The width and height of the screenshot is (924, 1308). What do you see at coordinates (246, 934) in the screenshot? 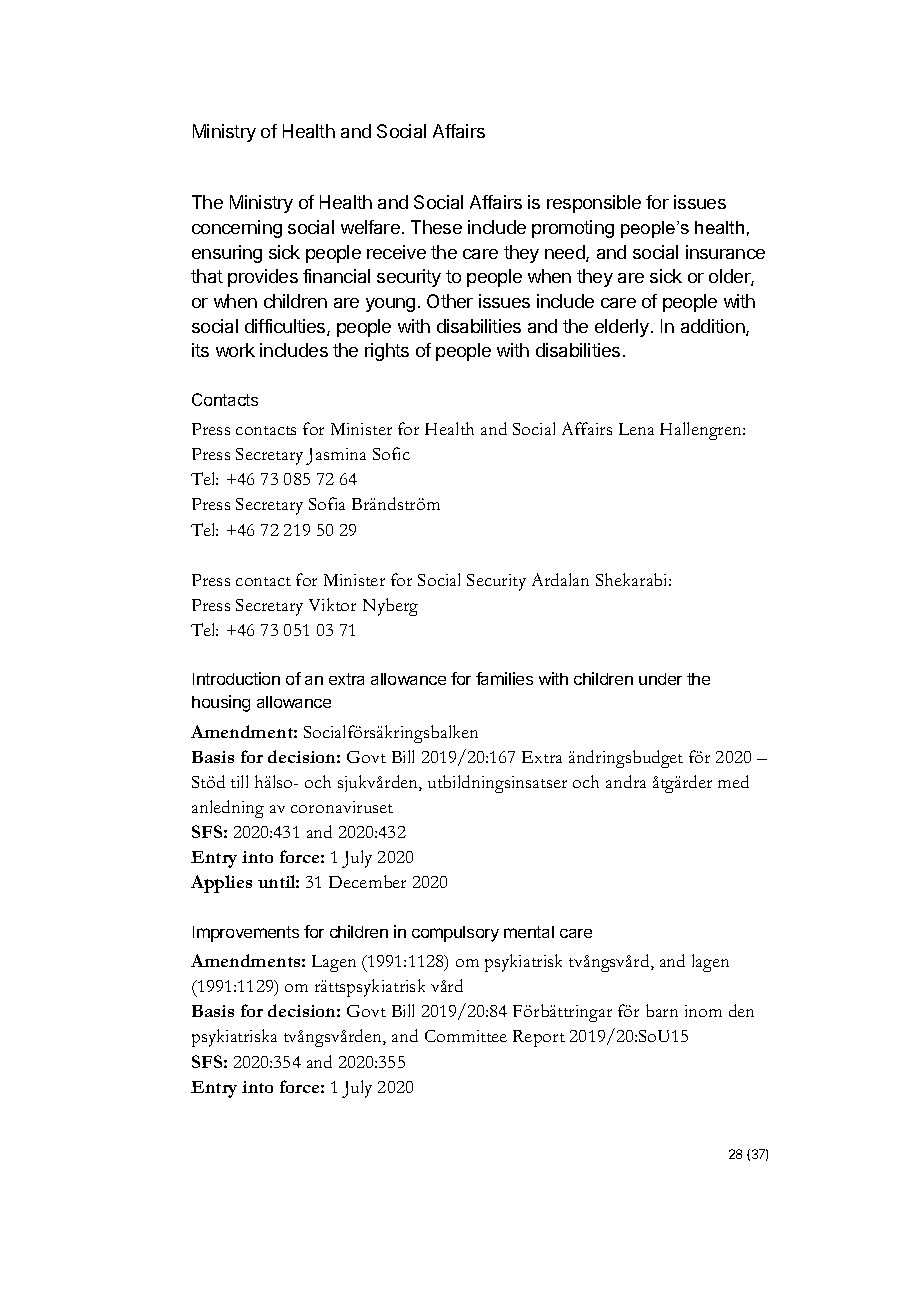
I see `Improvements` at bounding box center [246, 934].
